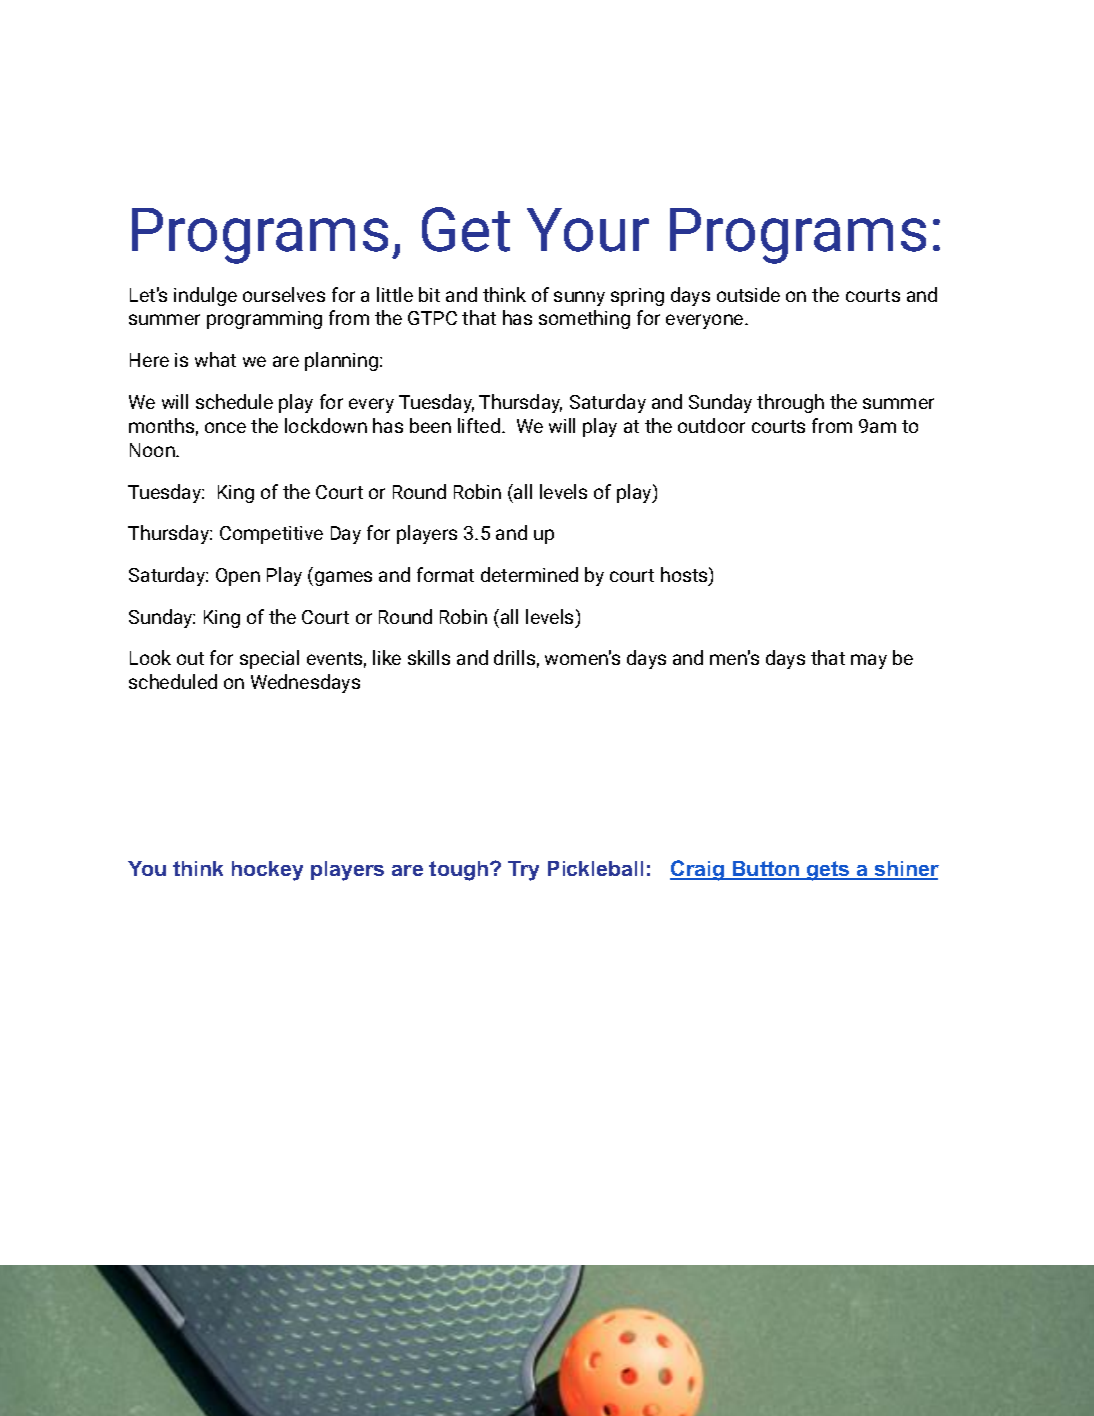  What do you see at coordinates (588, 230) in the screenshot?
I see `Your` at bounding box center [588, 230].
